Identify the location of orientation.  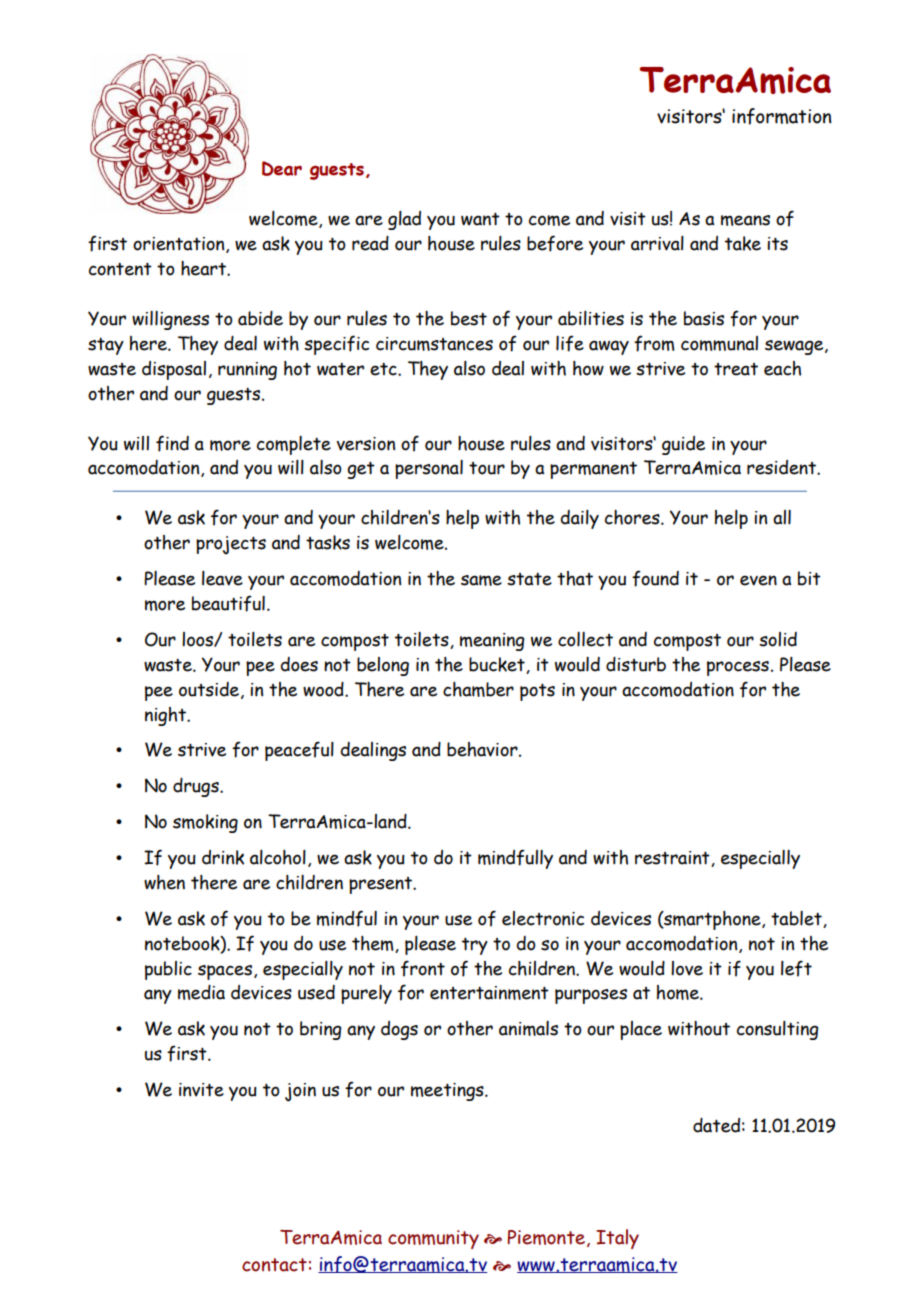
(180, 245).
